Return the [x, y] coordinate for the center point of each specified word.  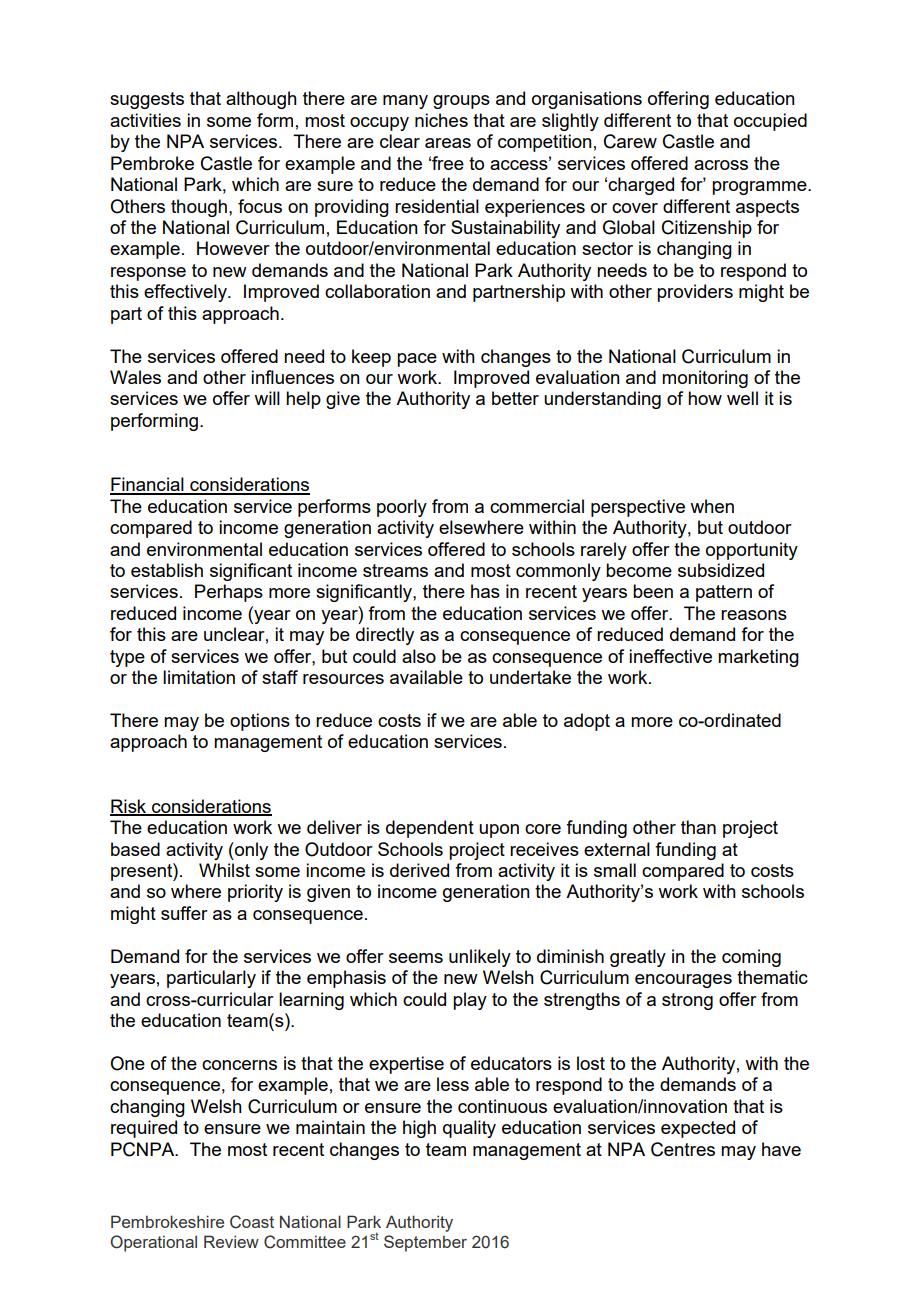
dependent [430, 829]
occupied [770, 122]
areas [448, 143]
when [712, 506]
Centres [683, 1149]
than [698, 827]
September [425, 1243]
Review [231, 1241]
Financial [148, 485]
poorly [402, 508]
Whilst [224, 870]
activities [145, 120]
